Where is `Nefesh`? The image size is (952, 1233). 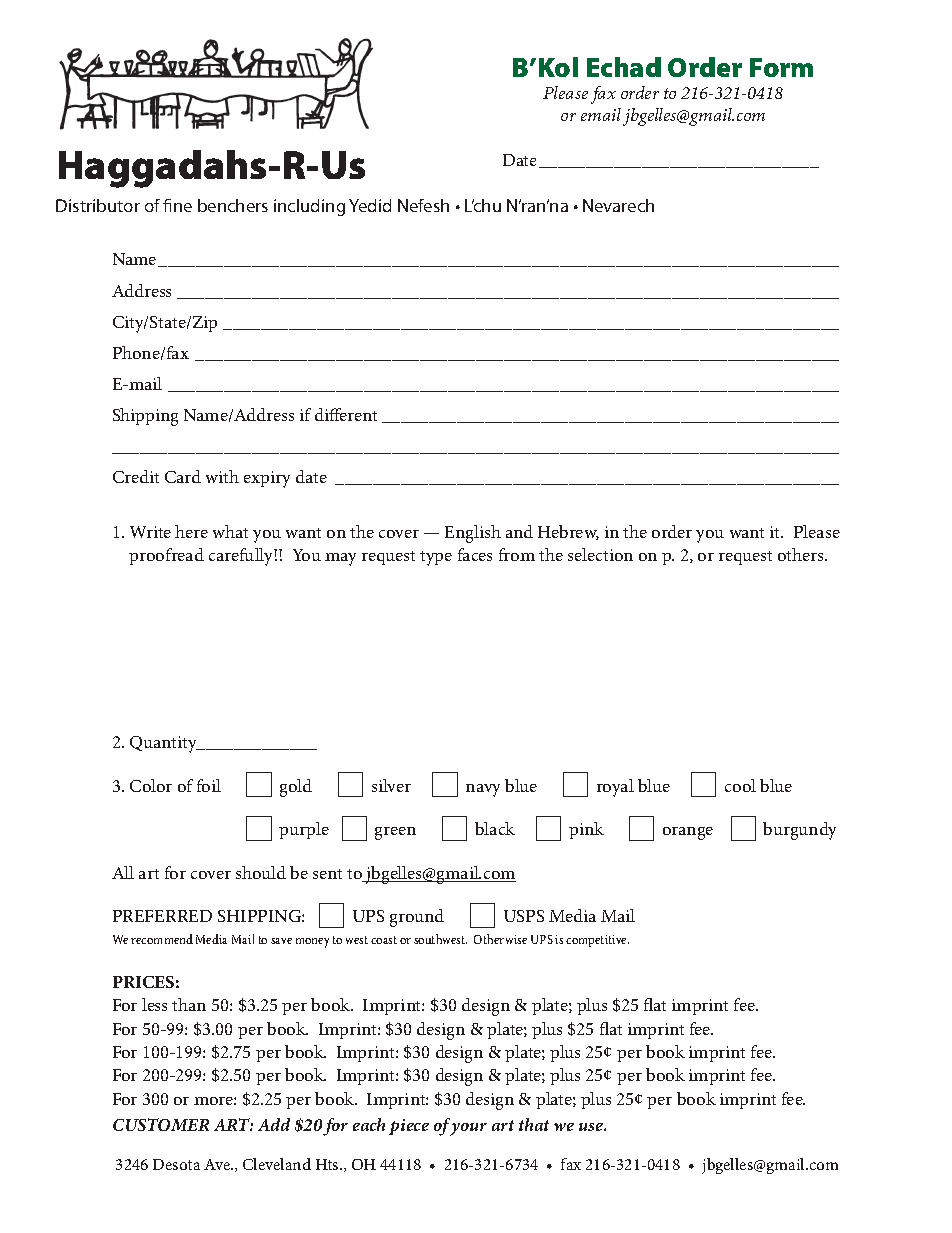 Nefesh is located at coordinates (423, 205).
